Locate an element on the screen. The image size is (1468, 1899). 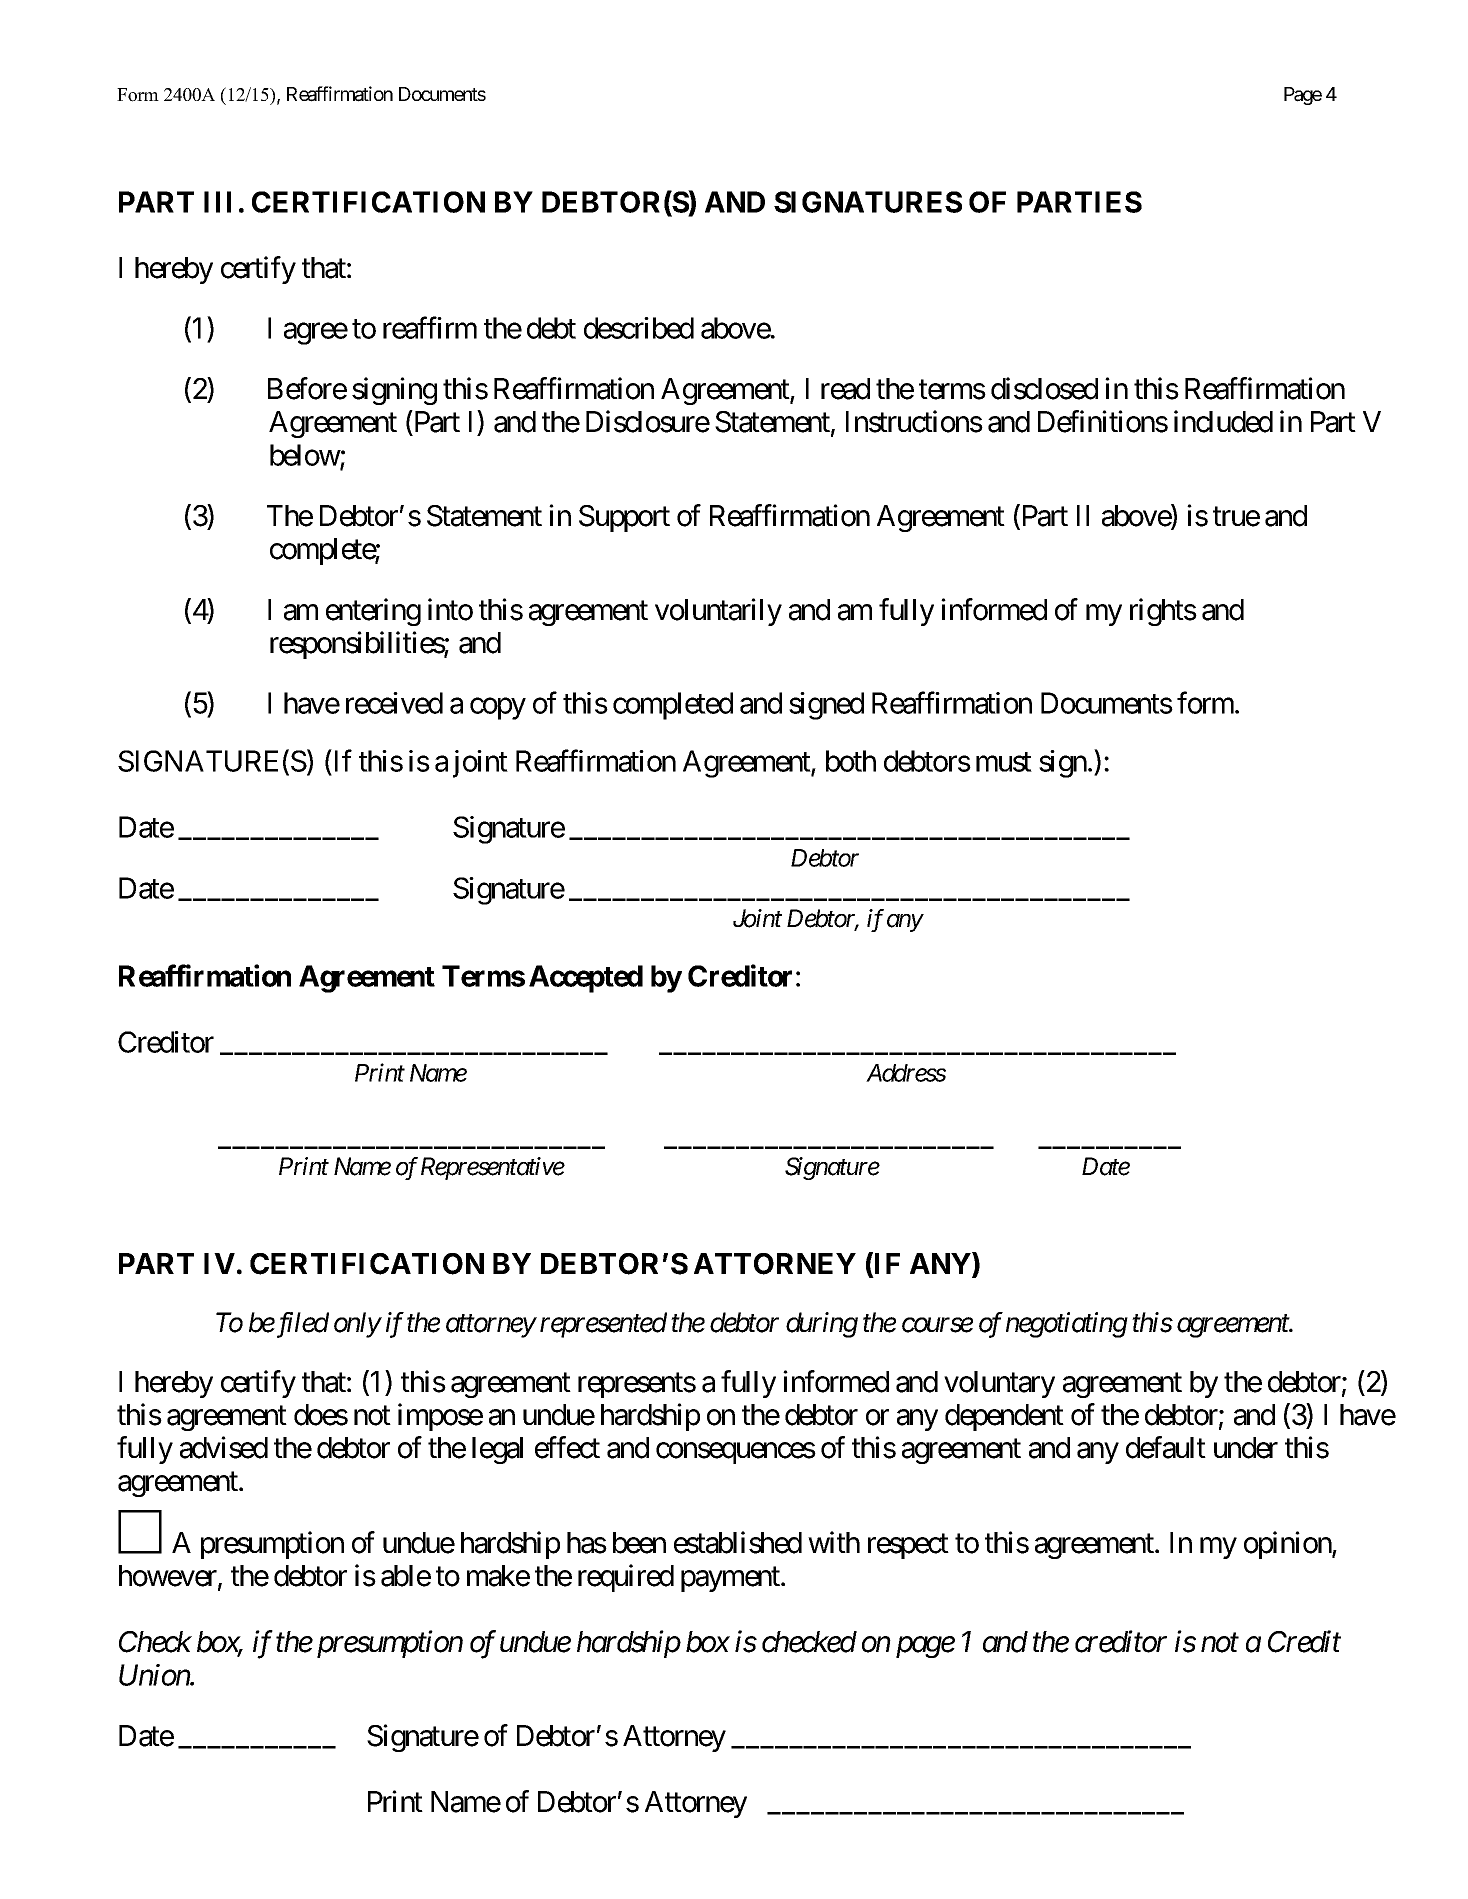
Accepted is located at coordinates (586, 979).
